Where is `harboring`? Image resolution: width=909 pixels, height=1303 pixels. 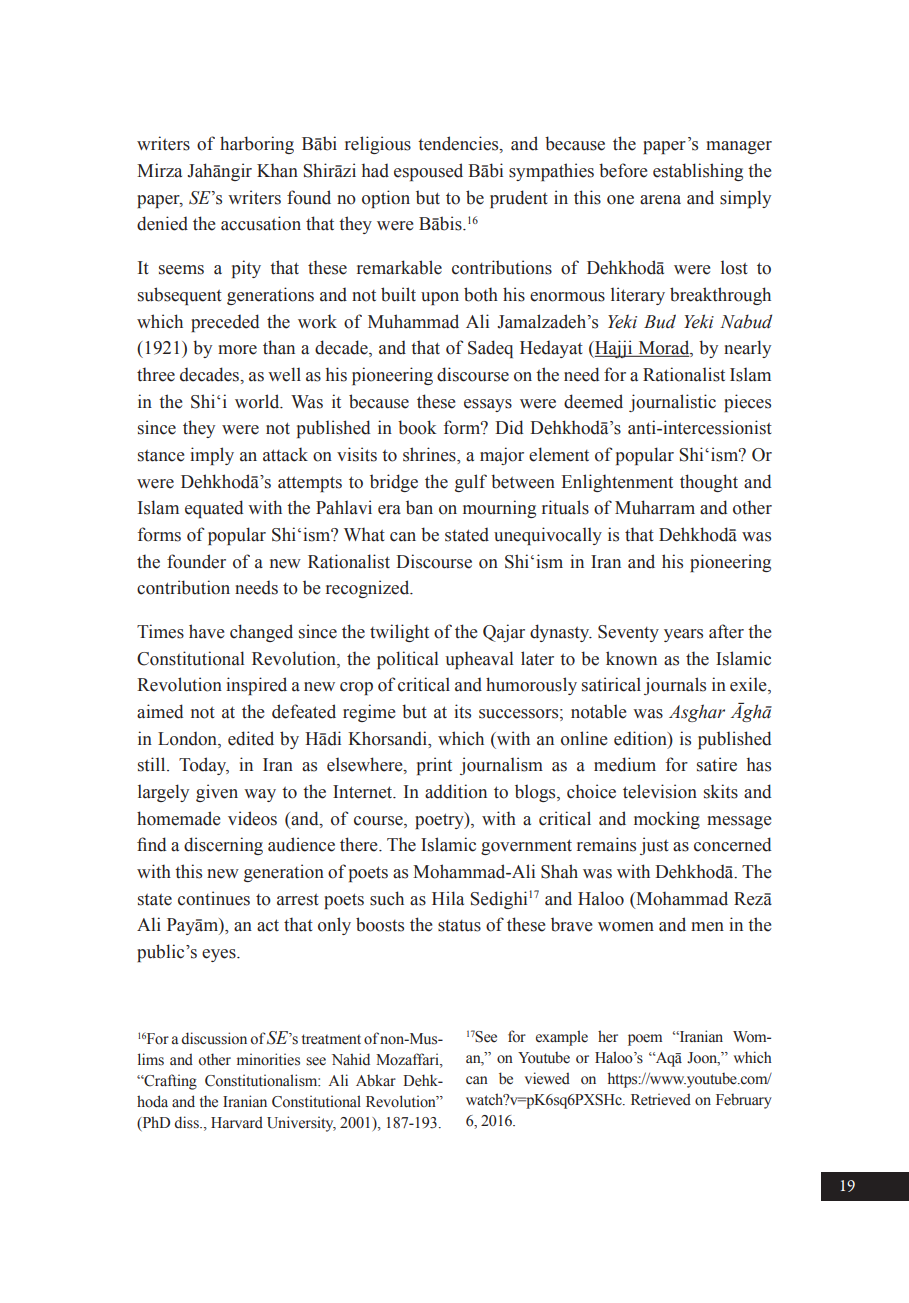
harboring is located at coordinates (257, 145).
